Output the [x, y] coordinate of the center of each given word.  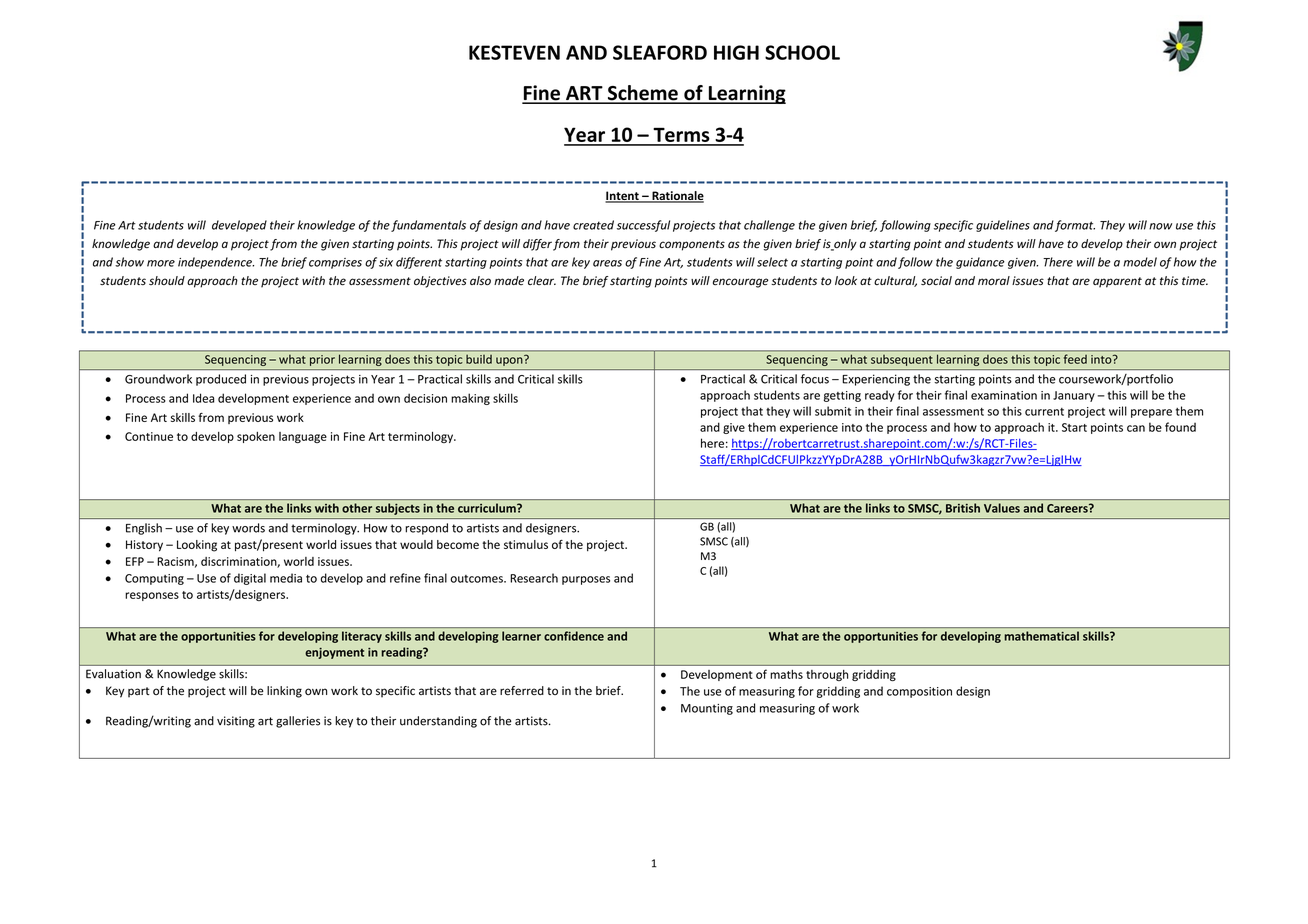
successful [643, 226]
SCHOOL [802, 52]
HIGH [736, 52]
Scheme [642, 94]
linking [284, 692]
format [1075, 226]
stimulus [526, 544]
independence [216, 263]
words [248, 528]
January [1074, 396]
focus [815, 379]
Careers [1068, 508]
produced [221, 380]
